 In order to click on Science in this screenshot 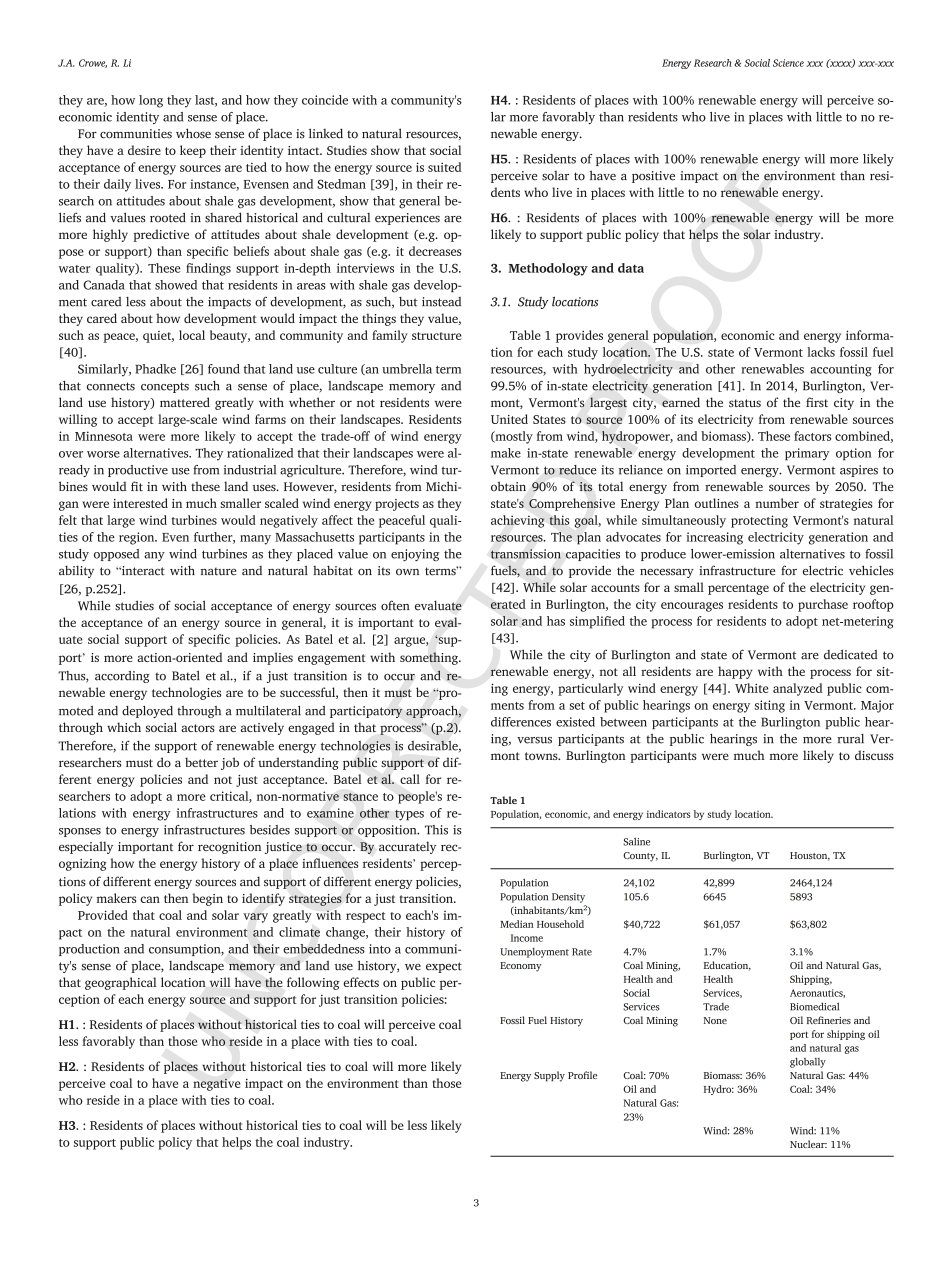, I will do `click(788, 63)`.
